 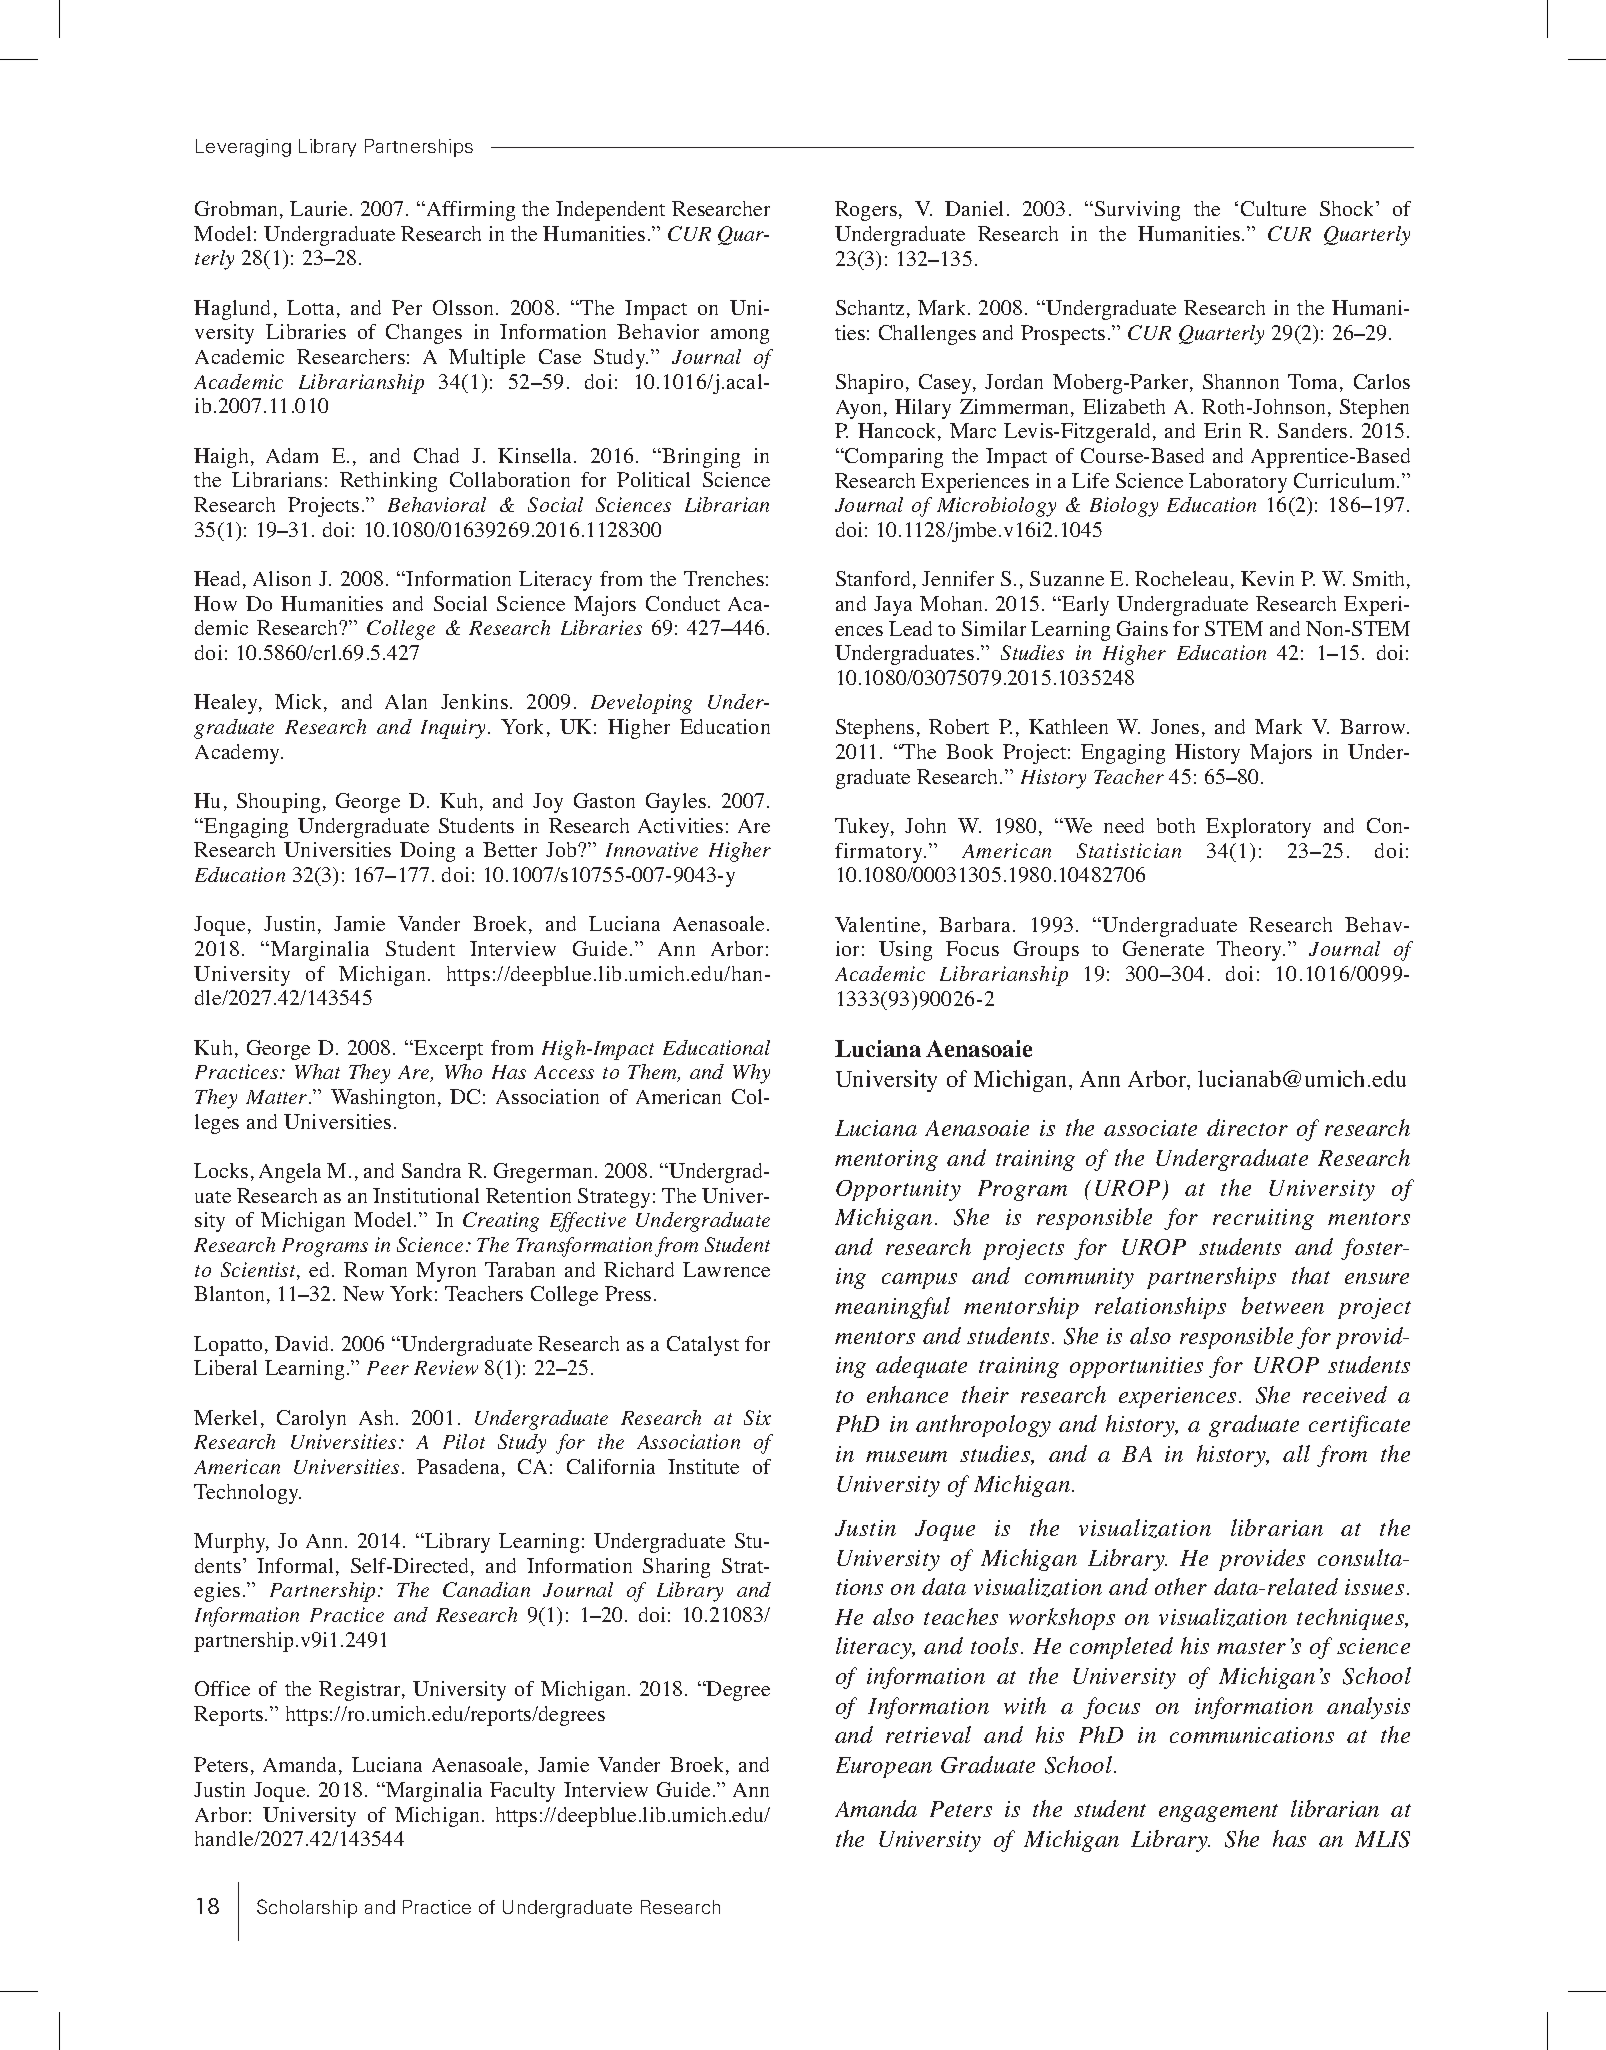 What do you see at coordinates (307, 1908) in the document?
I see `Scholarship` at bounding box center [307, 1908].
